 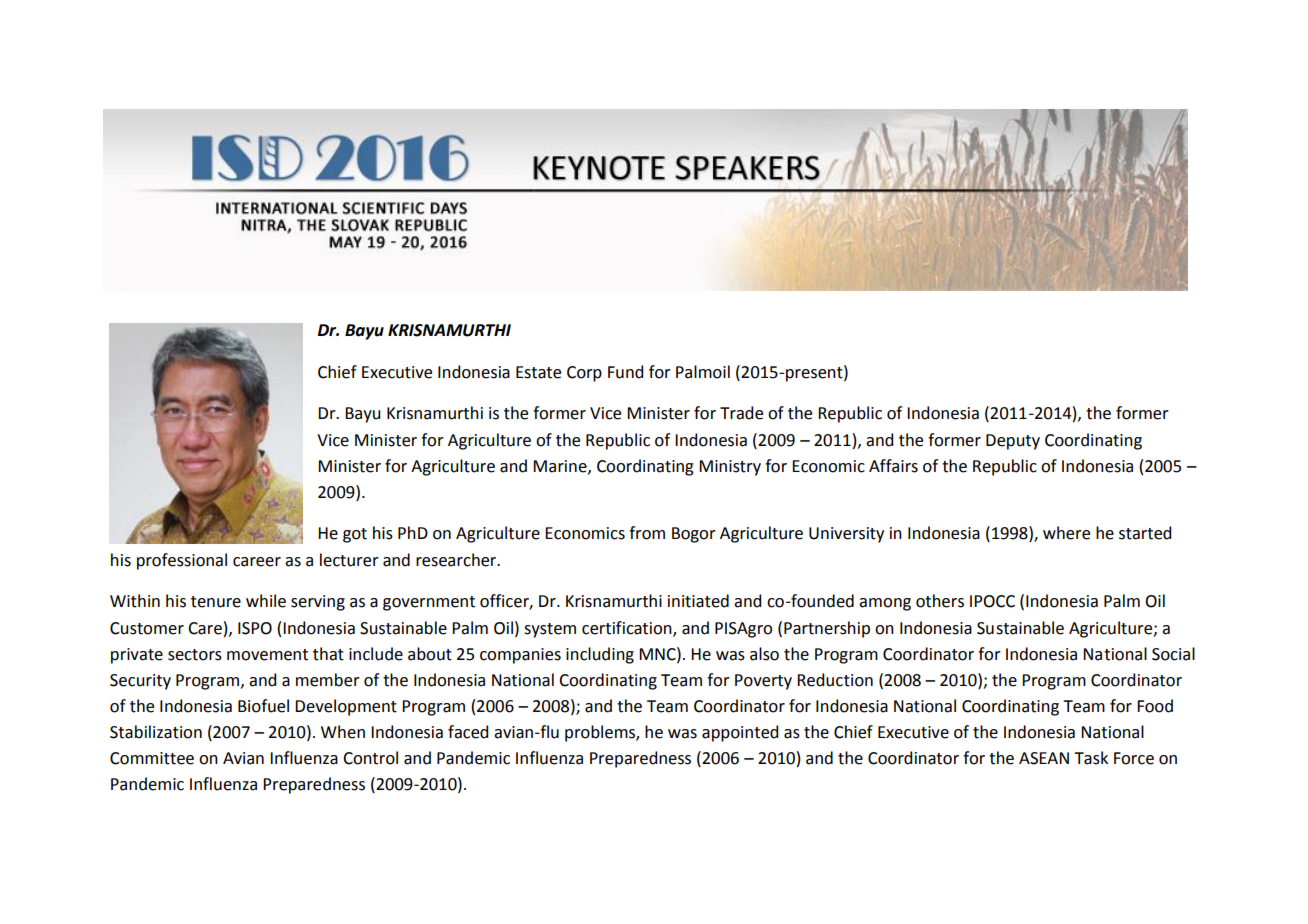 What do you see at coordinates (628, 628) in the image?
I see `certification` at bounding box center [628, 628].
